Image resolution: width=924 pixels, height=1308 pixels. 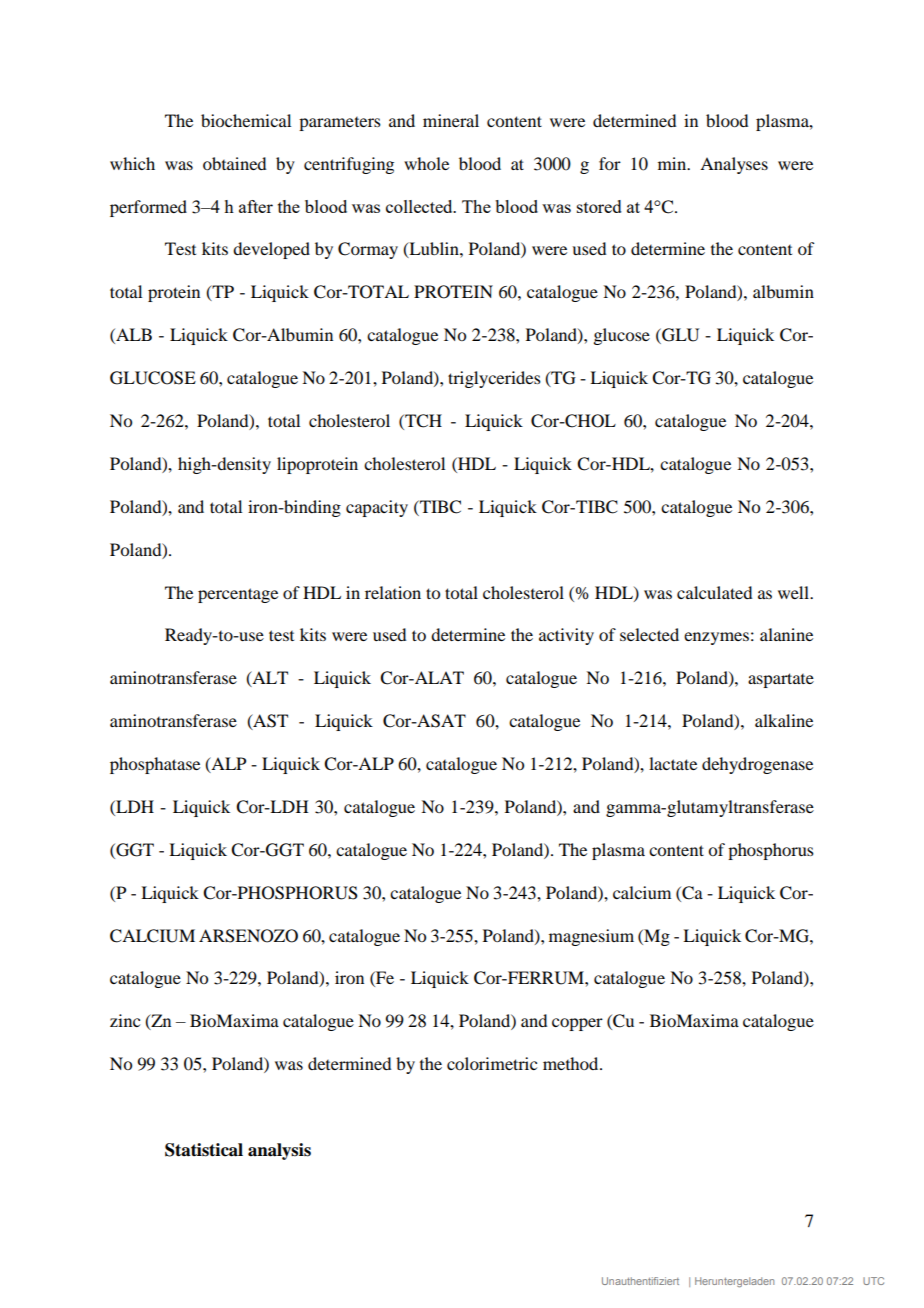 I want to click on obtained, so click(x=234, y=163).
